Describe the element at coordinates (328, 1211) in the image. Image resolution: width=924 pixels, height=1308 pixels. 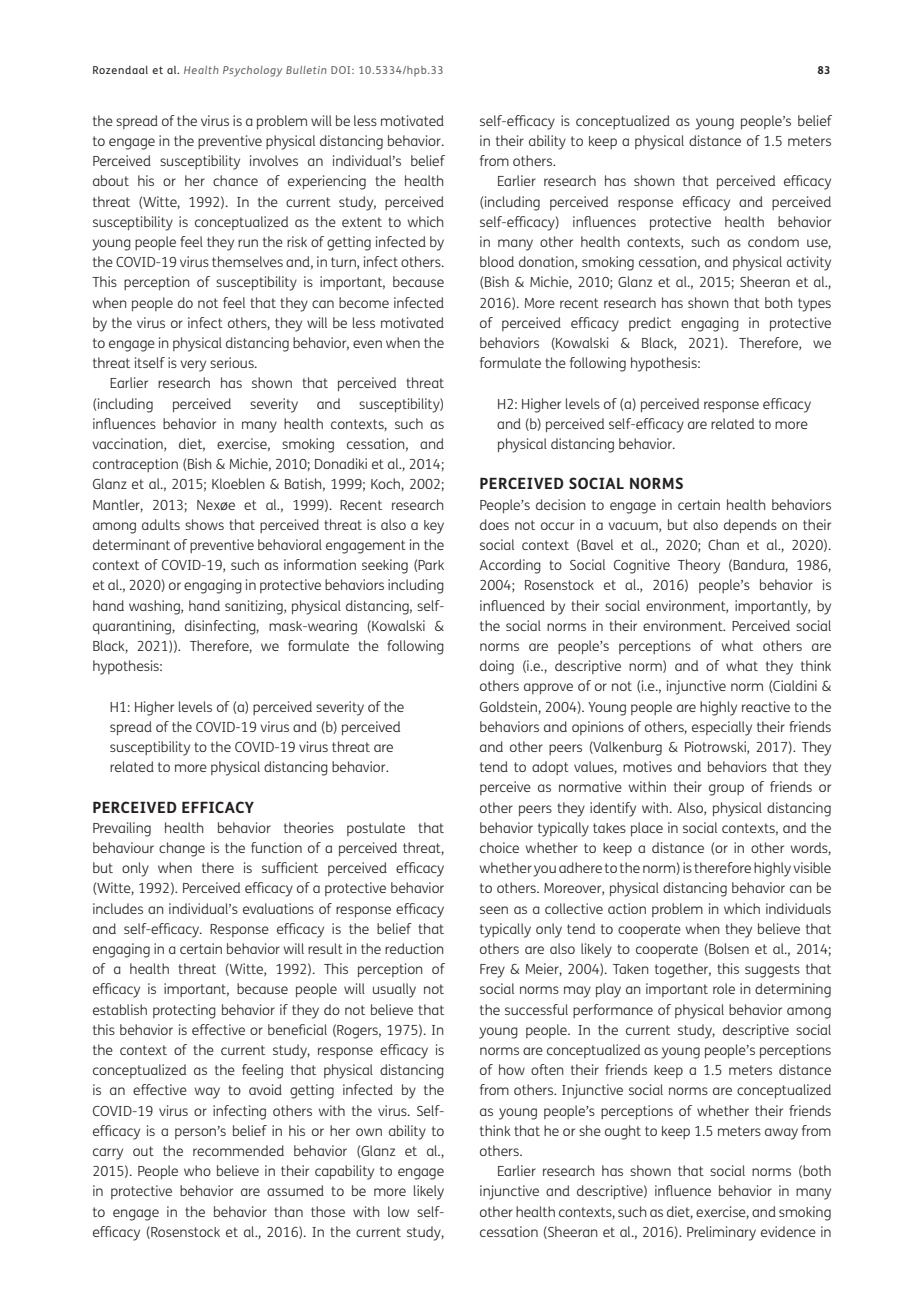
I see `those` at that location.
